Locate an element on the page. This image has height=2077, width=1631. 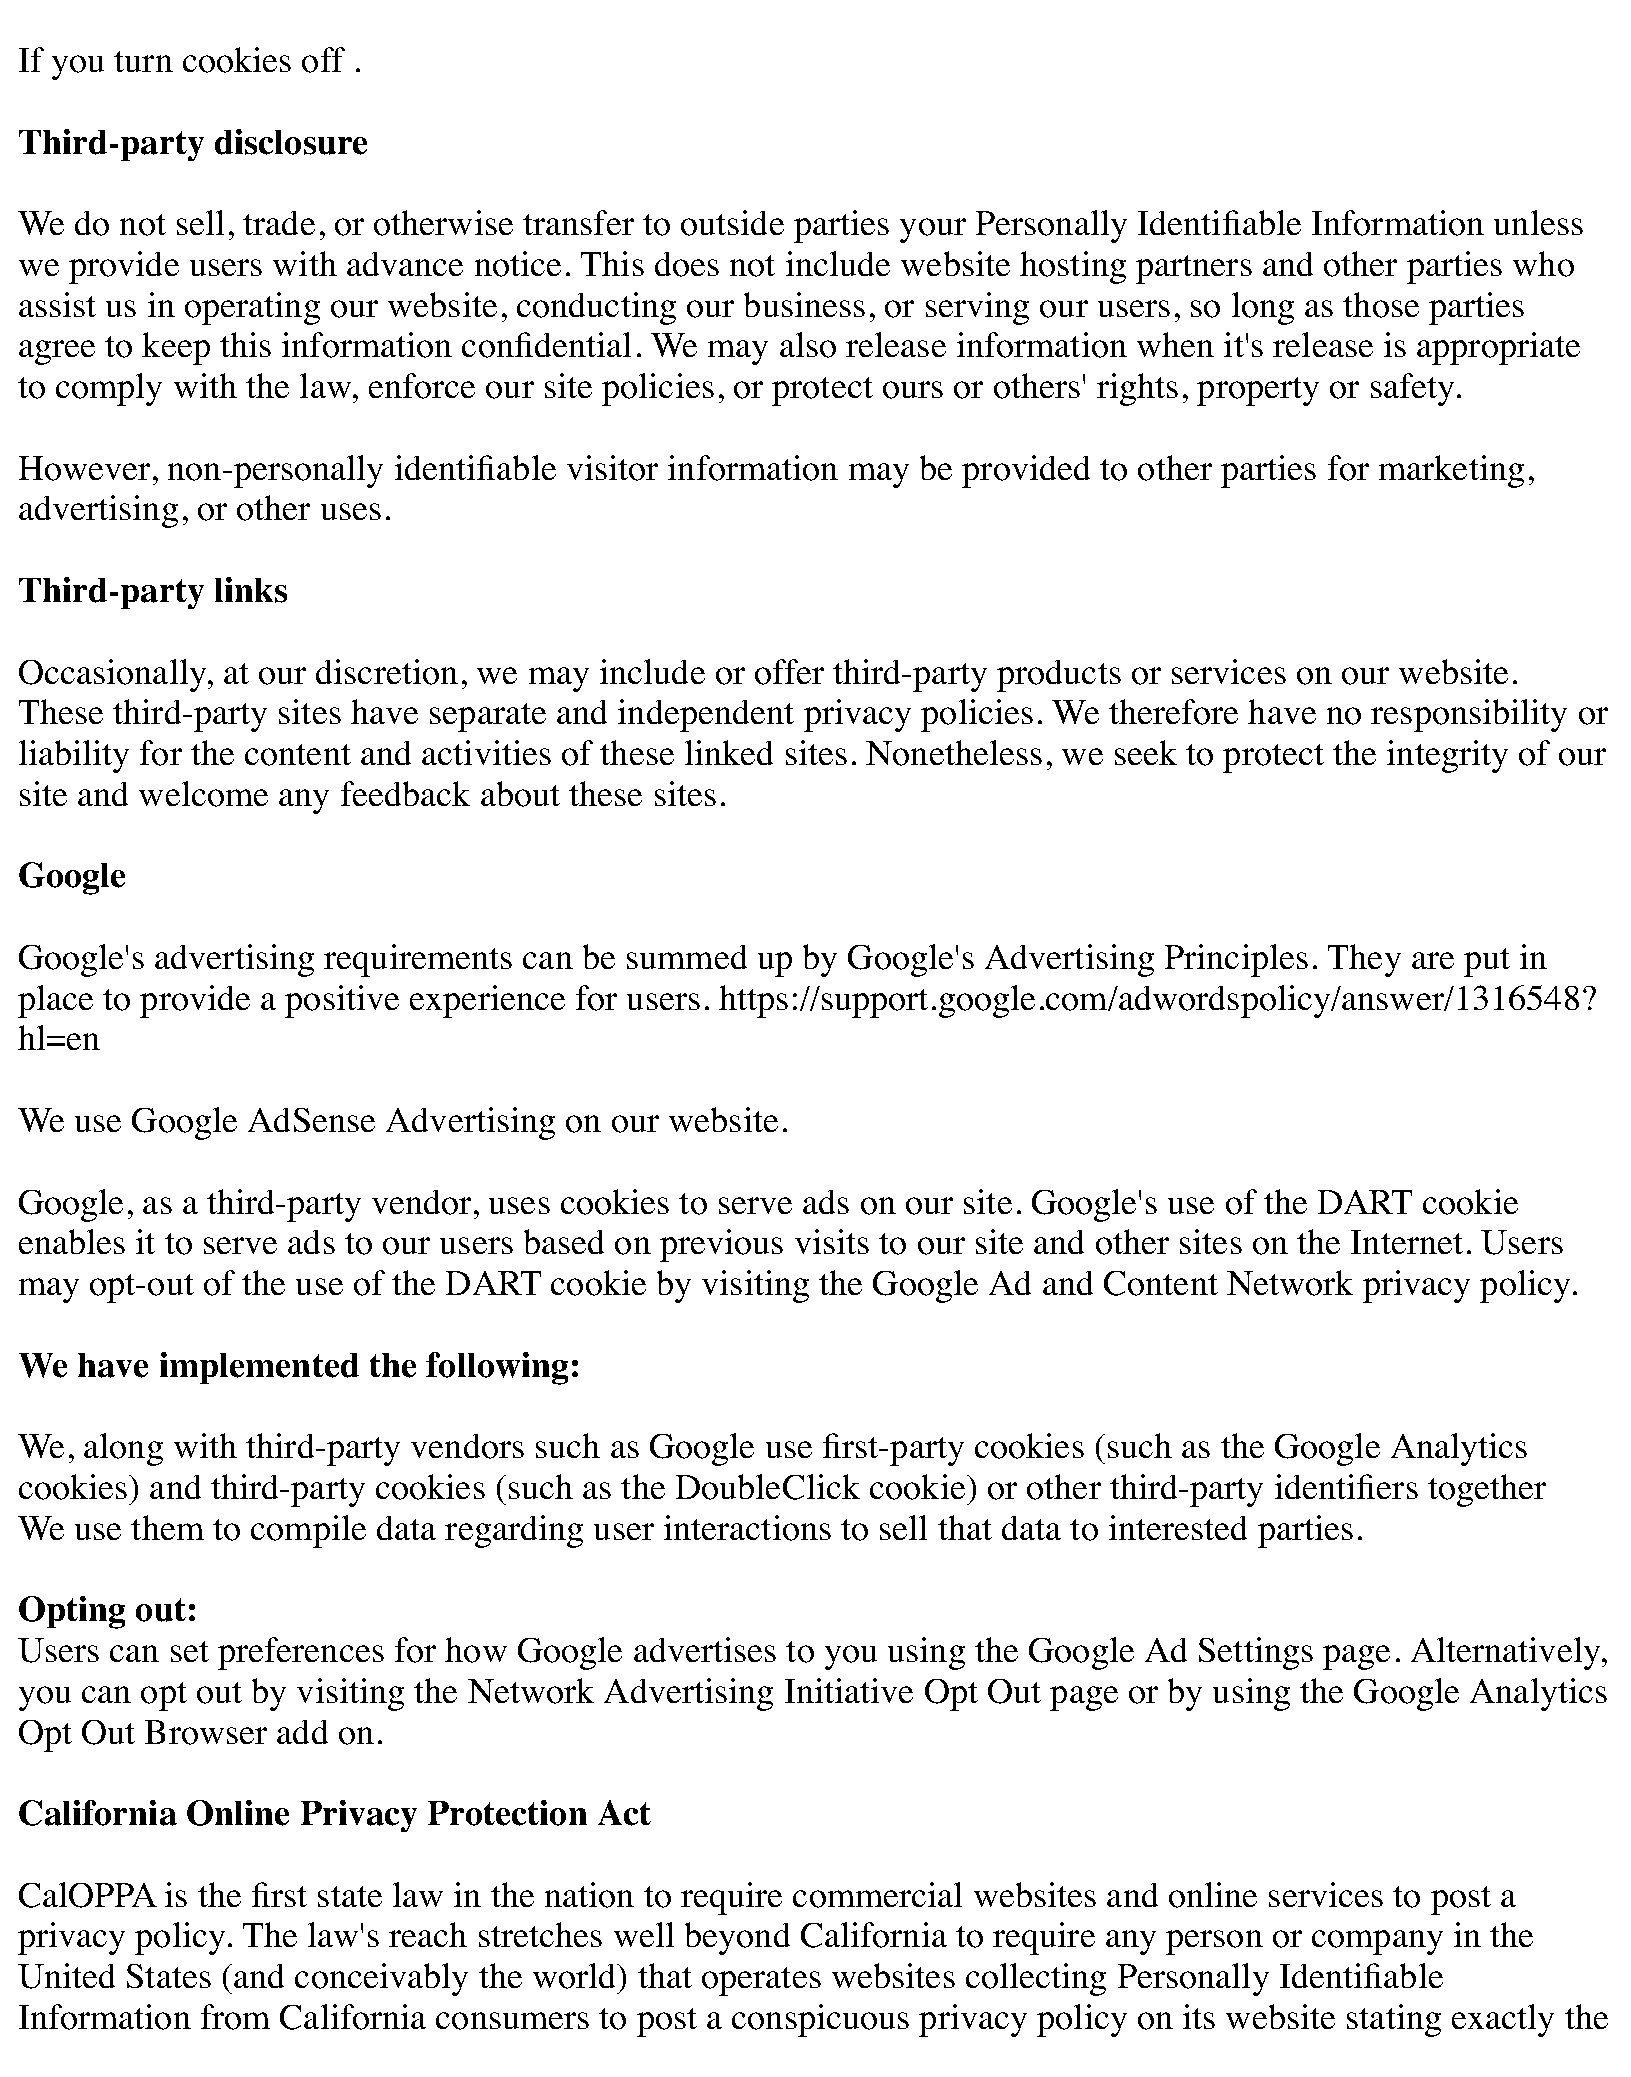
from is located at coordinates (235, 2017).
